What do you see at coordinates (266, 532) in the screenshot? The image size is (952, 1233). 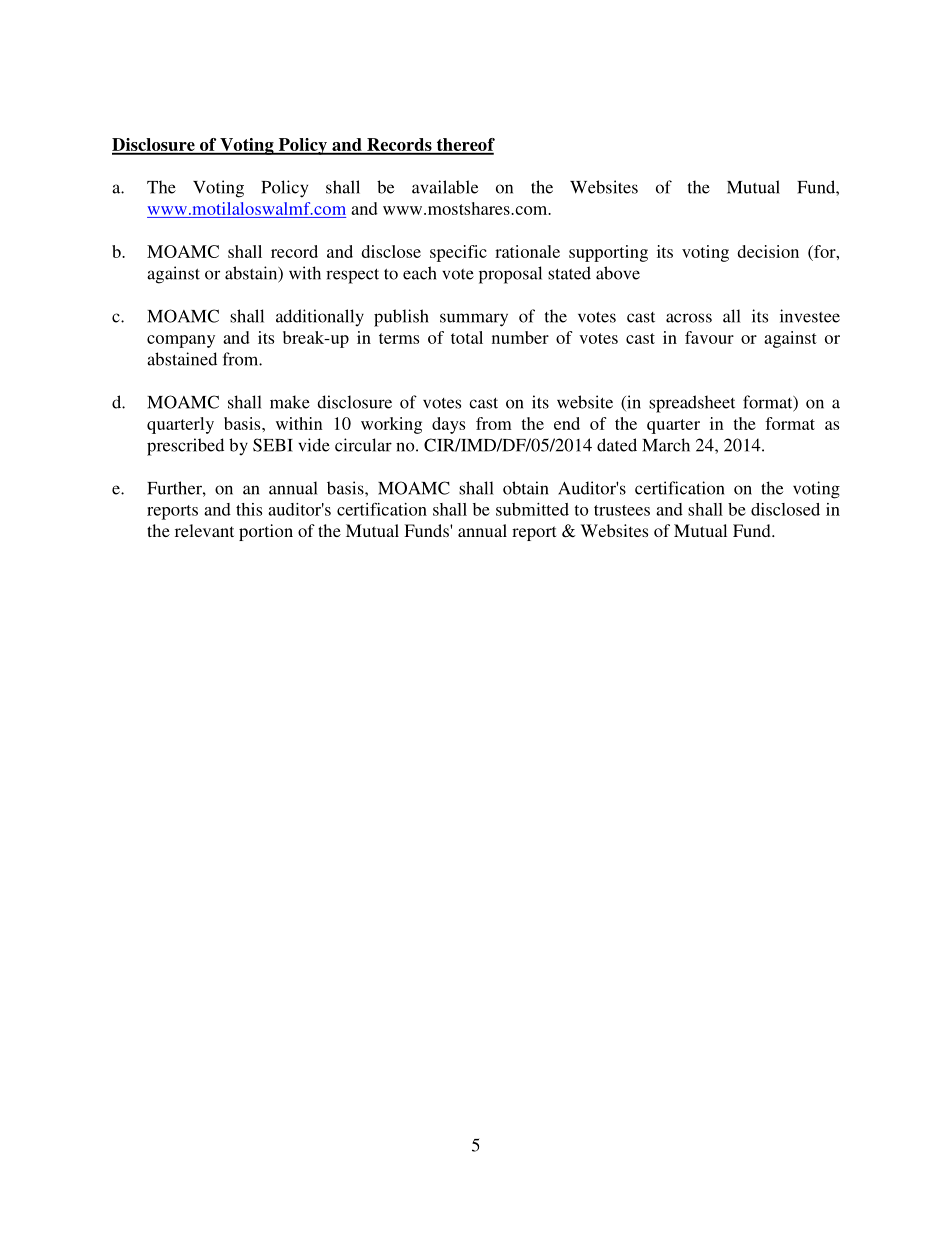 I see `portion` at bounding box center [266, 532].
